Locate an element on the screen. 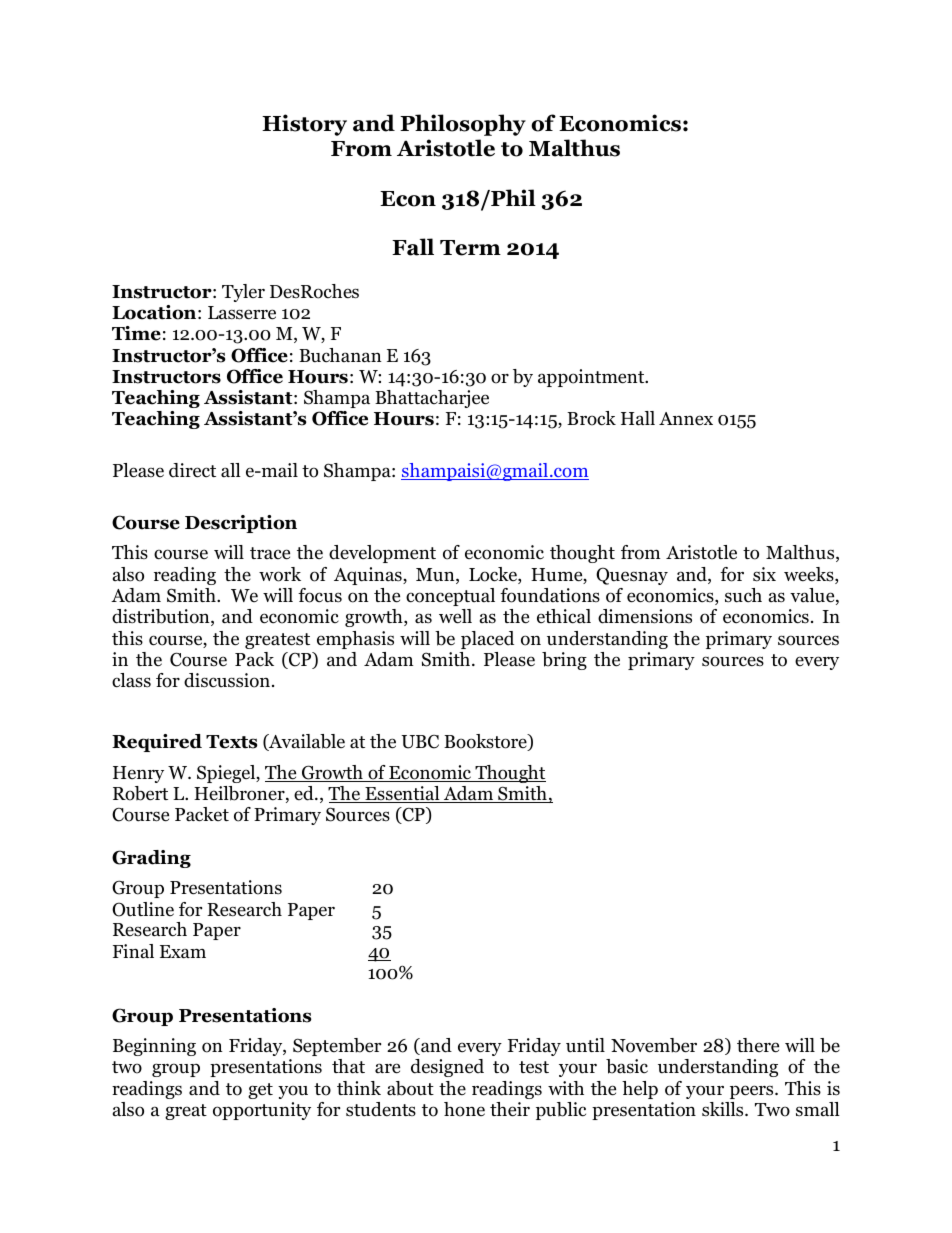 The image size is (952, 1233). there is located at coordinates (758, 1045).
